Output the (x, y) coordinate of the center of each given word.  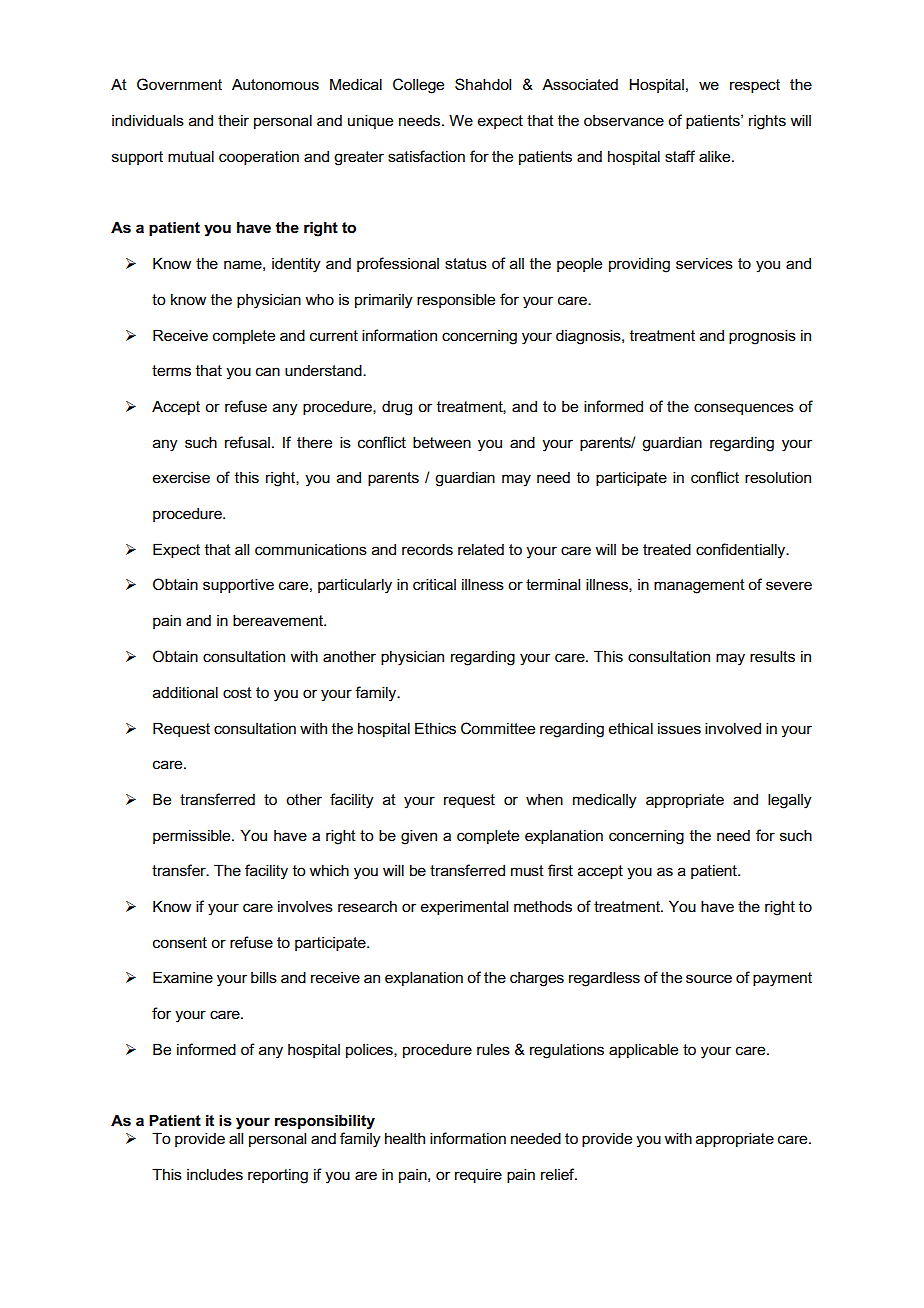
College (418, 86)
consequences (744, 409)
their (233, 120)
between (442, 442)
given (419, 837)
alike (716, 156)
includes (215, 1174)
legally (790, 801)
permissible (193, 836)
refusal (247, 442)
